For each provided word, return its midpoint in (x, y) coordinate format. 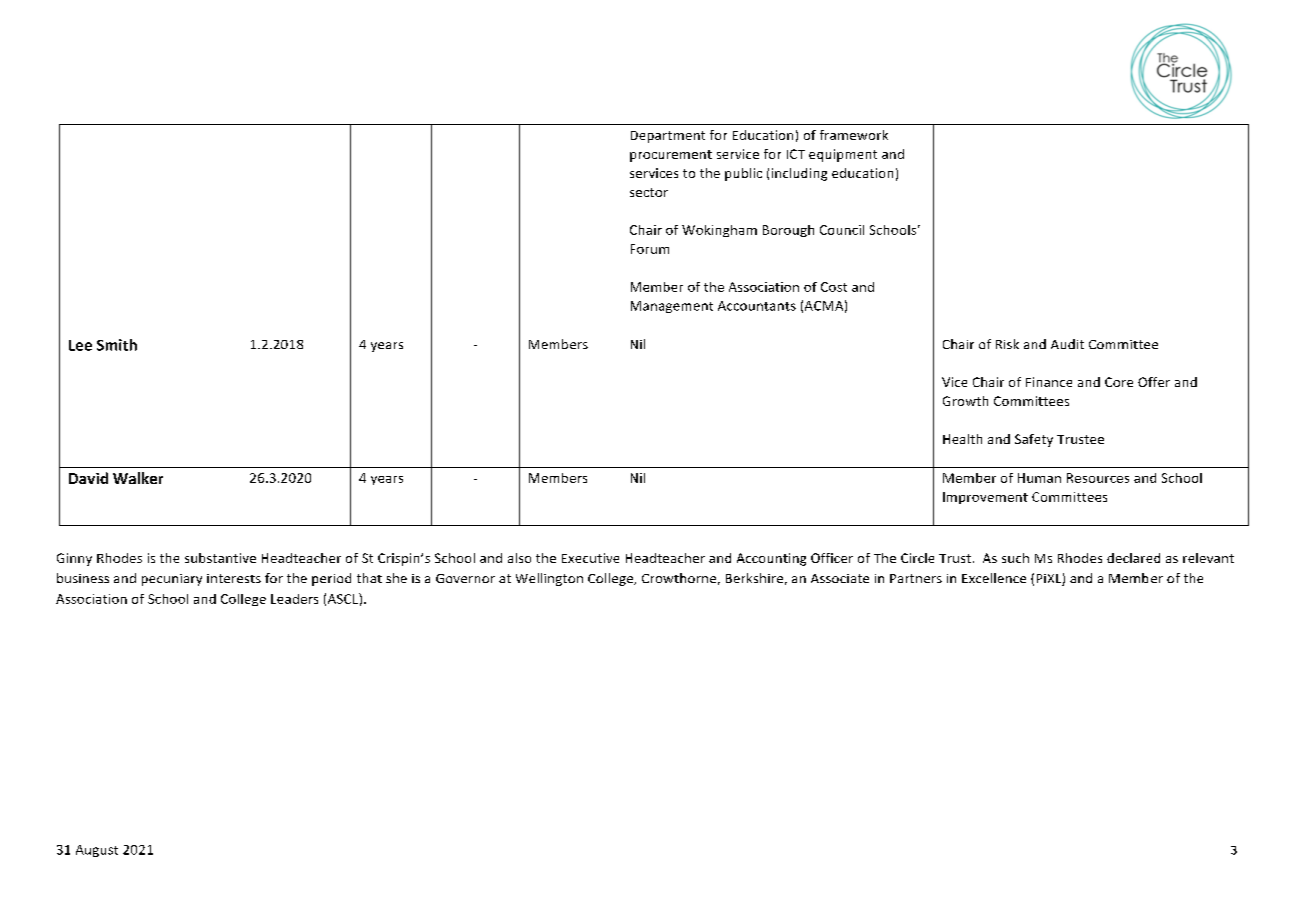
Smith (117, 345)
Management (672, 307)
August (97, 851)
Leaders (294, 599)
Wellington (549, 579)
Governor (465, 578)
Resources (1098, 478)
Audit (1067, 344)
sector (649, 192)
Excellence (994, 578)
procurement (671, 156)
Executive (590, 558)
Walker (138, 478)
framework (854, 135)
